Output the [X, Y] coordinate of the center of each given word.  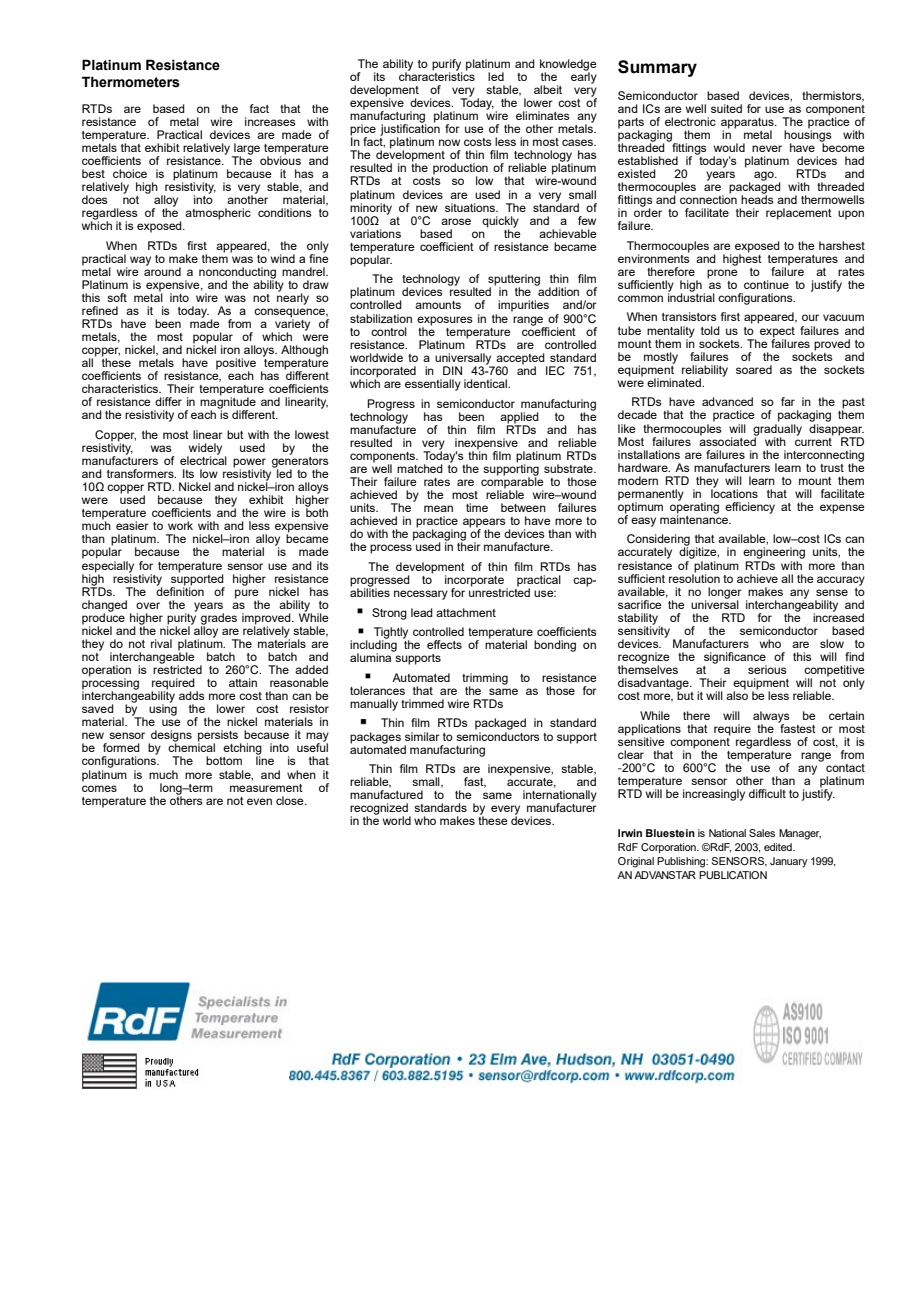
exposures [445, 321]
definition [180, 590]
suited [726, 108]
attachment [466, 612]
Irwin [630, 833]
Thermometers [131, 82]
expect [777, 332]
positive [236, 365]
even [259, 801]
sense [832, 592]
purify [447, 66]
